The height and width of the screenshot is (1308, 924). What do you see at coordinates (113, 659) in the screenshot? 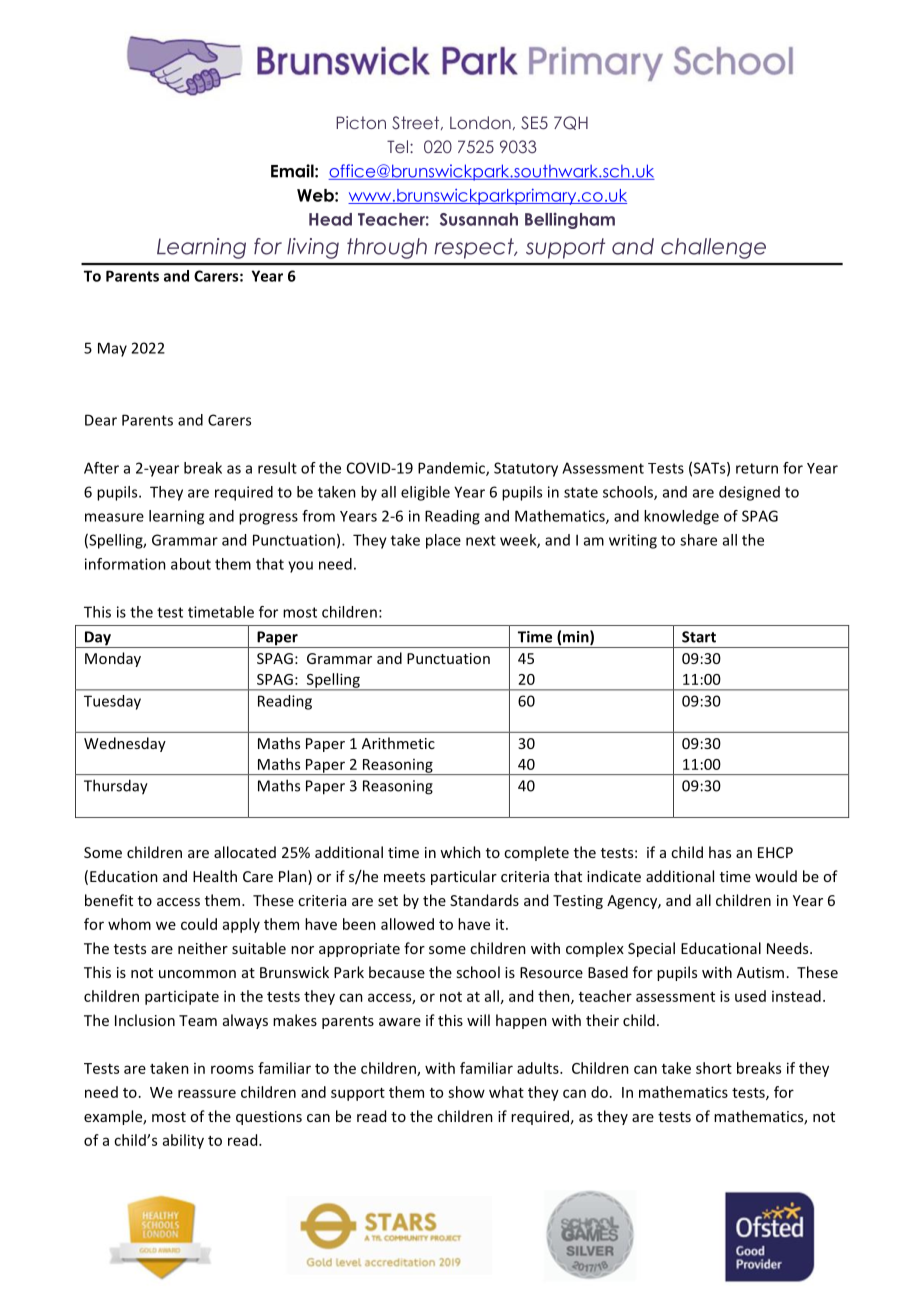
I see `Monday` at bounding box center [113, 659].
